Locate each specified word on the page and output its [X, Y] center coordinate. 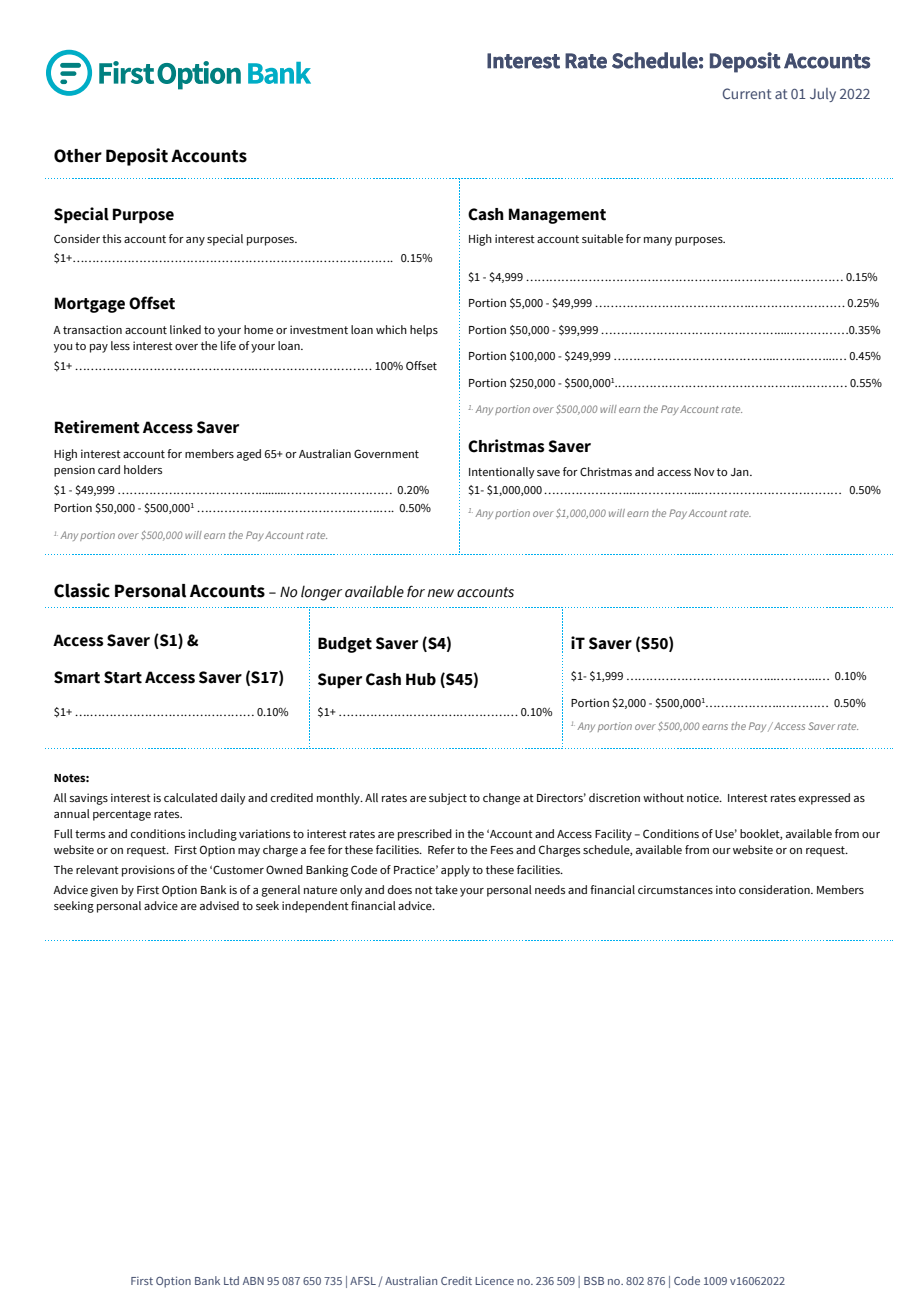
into [726, 889]
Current [747, 93]
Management [557, 216]
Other [78, 156]
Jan [741, 472]
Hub [421, 679]
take [446, 889]
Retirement [97, 427]
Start [123, 677]
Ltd [231, 1280]
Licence [494, 1281]
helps [424, 331]
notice [704, 797]
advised [219, 905]
